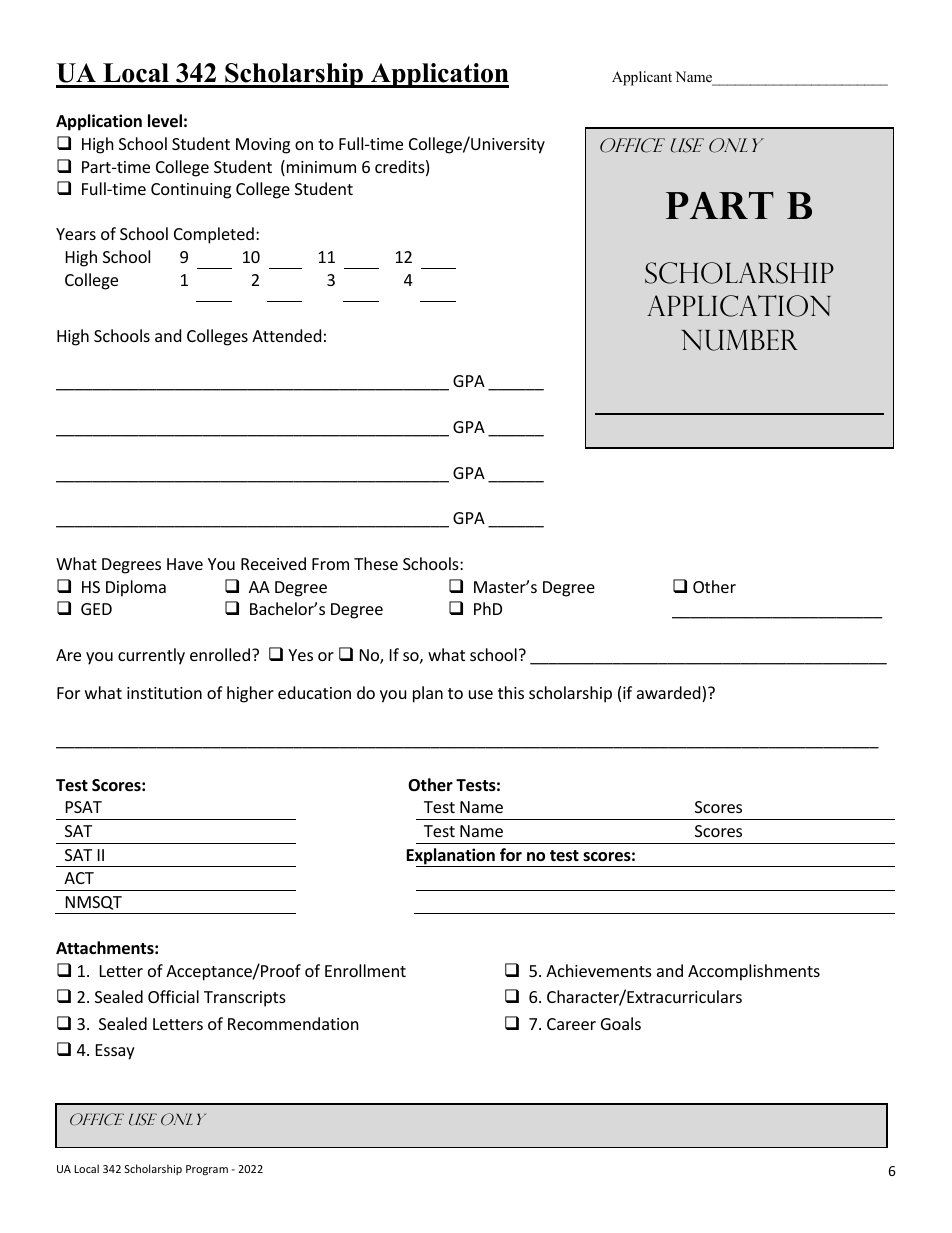  Describe the element at coordinates (330, 564) in the image. I see `From` at that location.
